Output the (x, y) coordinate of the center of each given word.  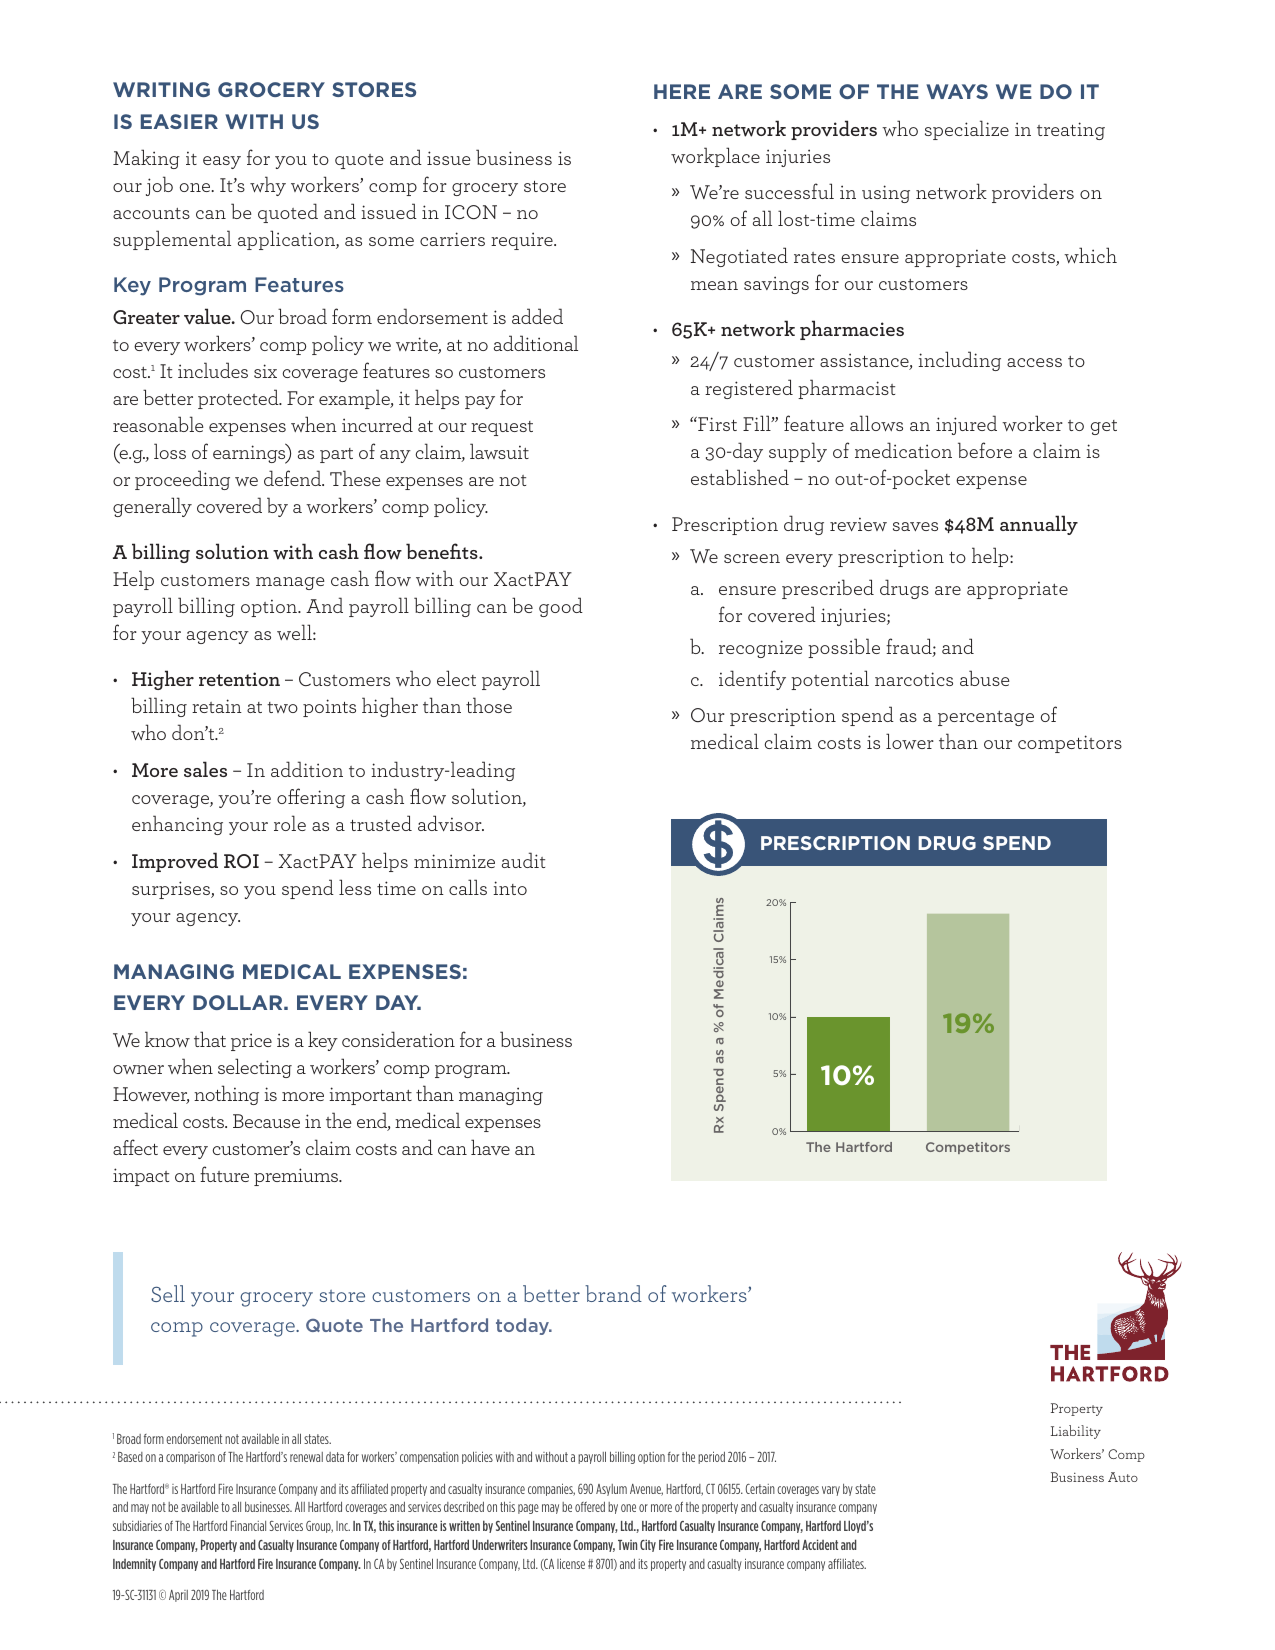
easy (222, 162)
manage (290, 583)
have (490, 1147)
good (561, 607)
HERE (682, 91)
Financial (248, 1526)
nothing (226, 1095)
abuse (985, 678)
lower (910, 741)
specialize (967, 130)
